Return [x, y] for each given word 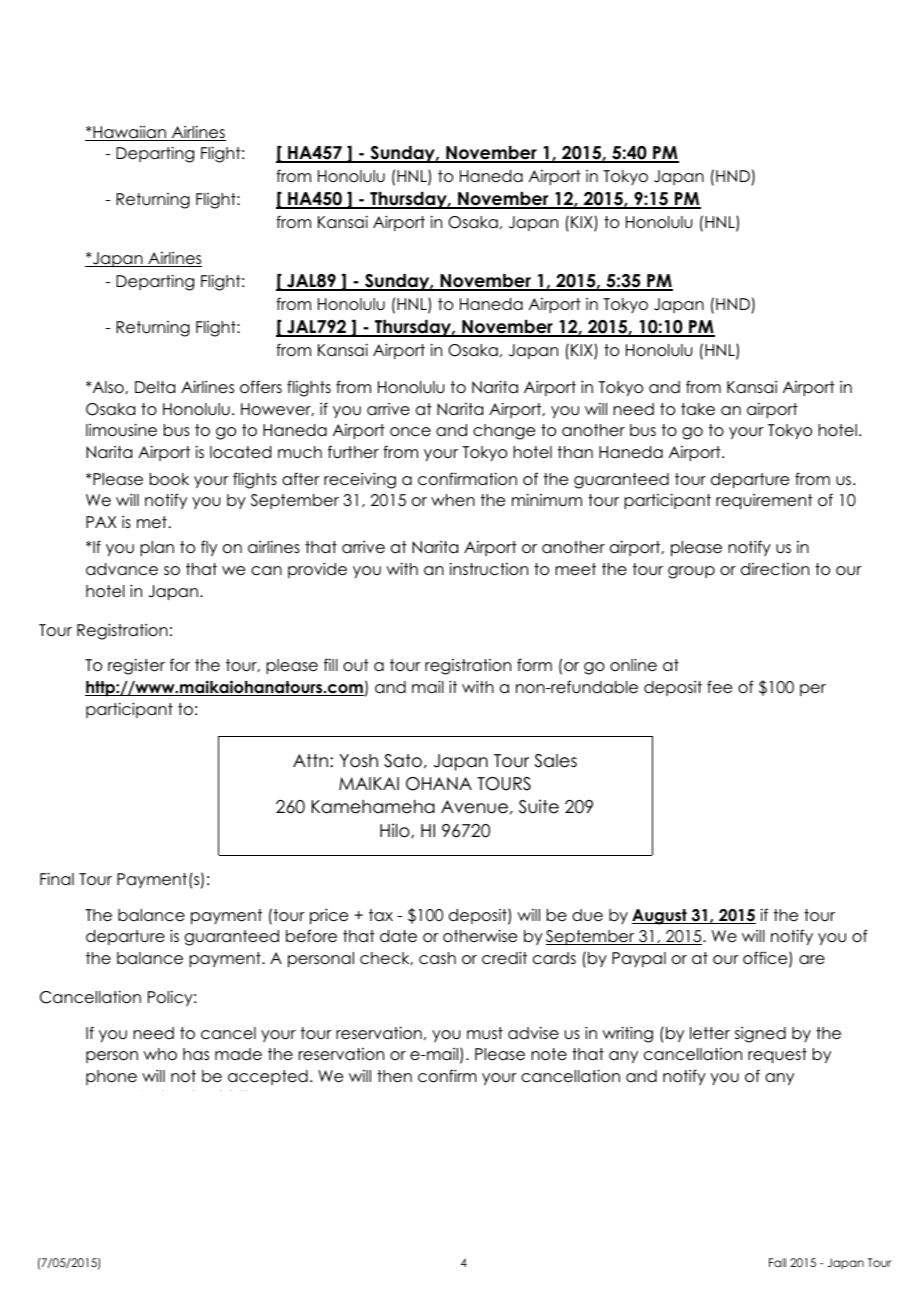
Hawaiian [129, 133]
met [152, 522]
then [394, 1076]
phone [111, 1077]
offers [261, 387]
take [698, 409]
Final [57, 879]
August [660, 917]
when [453, 500]
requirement [764, 501]
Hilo [396, 830]
